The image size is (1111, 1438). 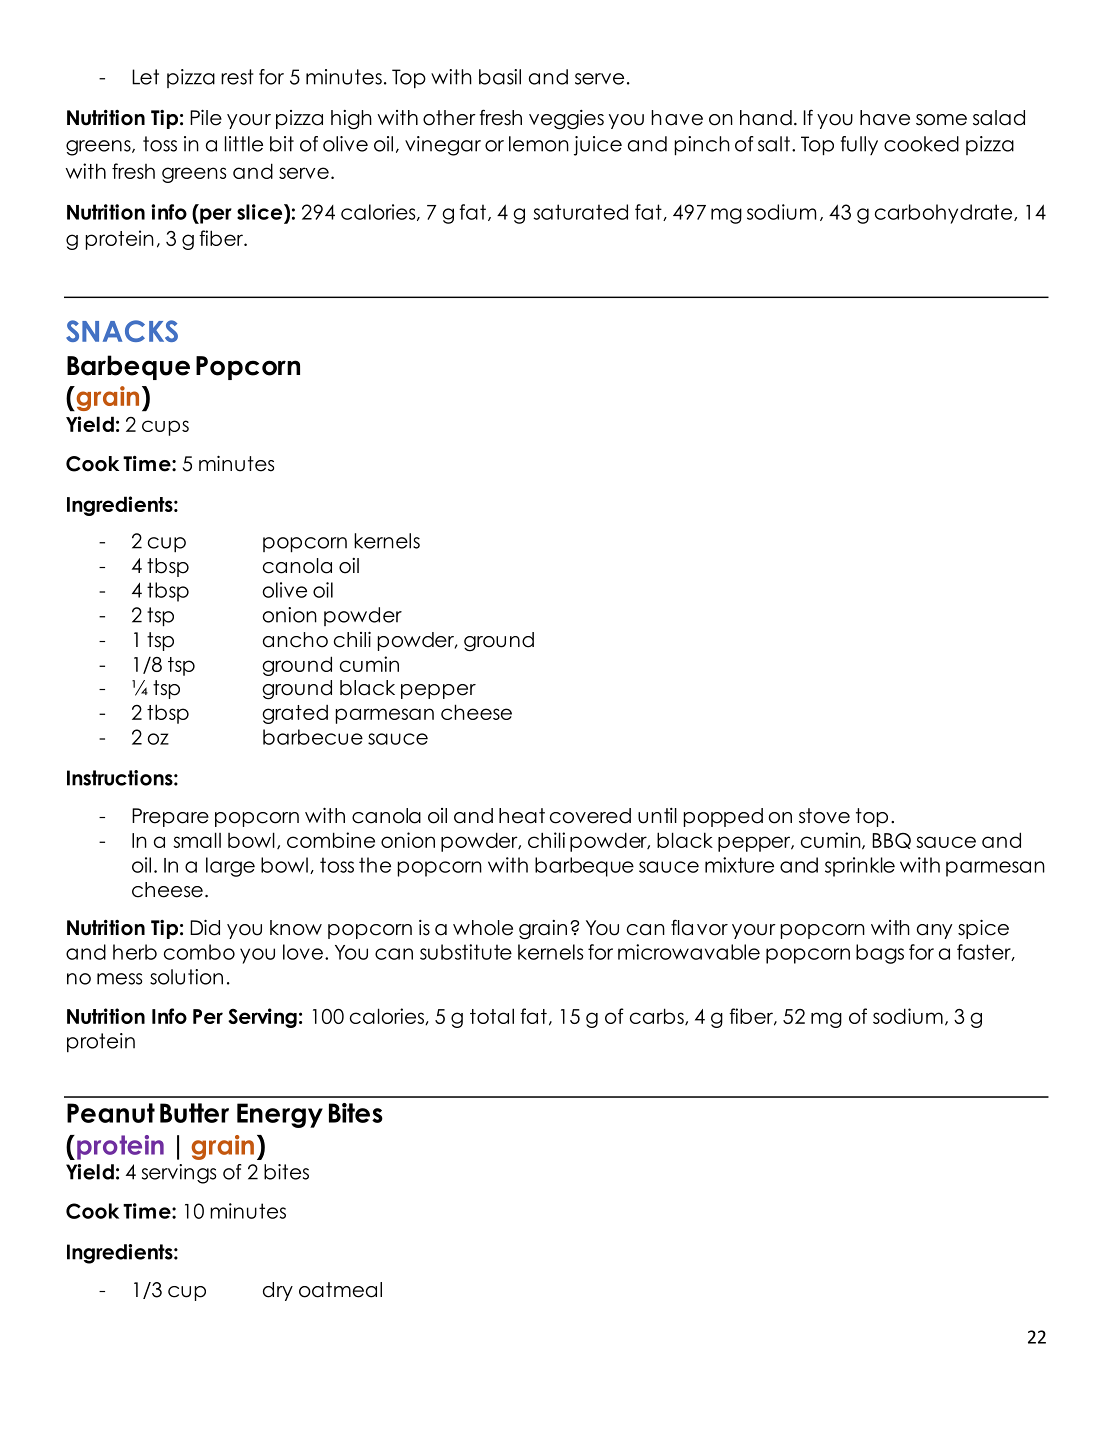 What do you see at coordinates (860, 867) in the screenshot?
I see `sprinkle` at bounding box center [860, 867].
